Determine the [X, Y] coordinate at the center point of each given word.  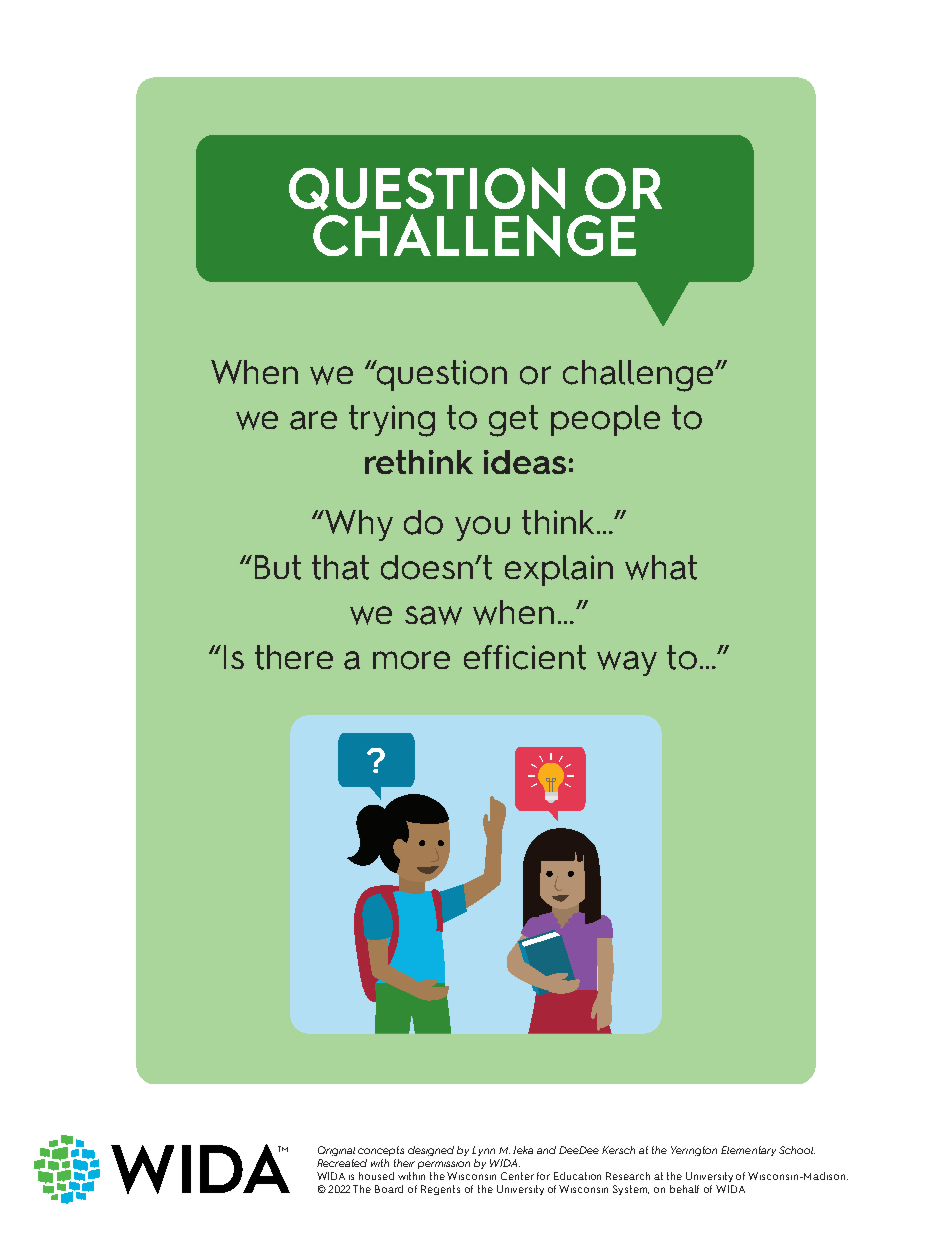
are [313, 420]
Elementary [748, 1151]
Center [517, 1176]
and [546, 1150]
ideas [525, 462]
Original [336, 1151]
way [627, 663]
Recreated [342, 1163]
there [294, 657]
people [605, 420]
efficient [525, 657]
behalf [684, 1189]
